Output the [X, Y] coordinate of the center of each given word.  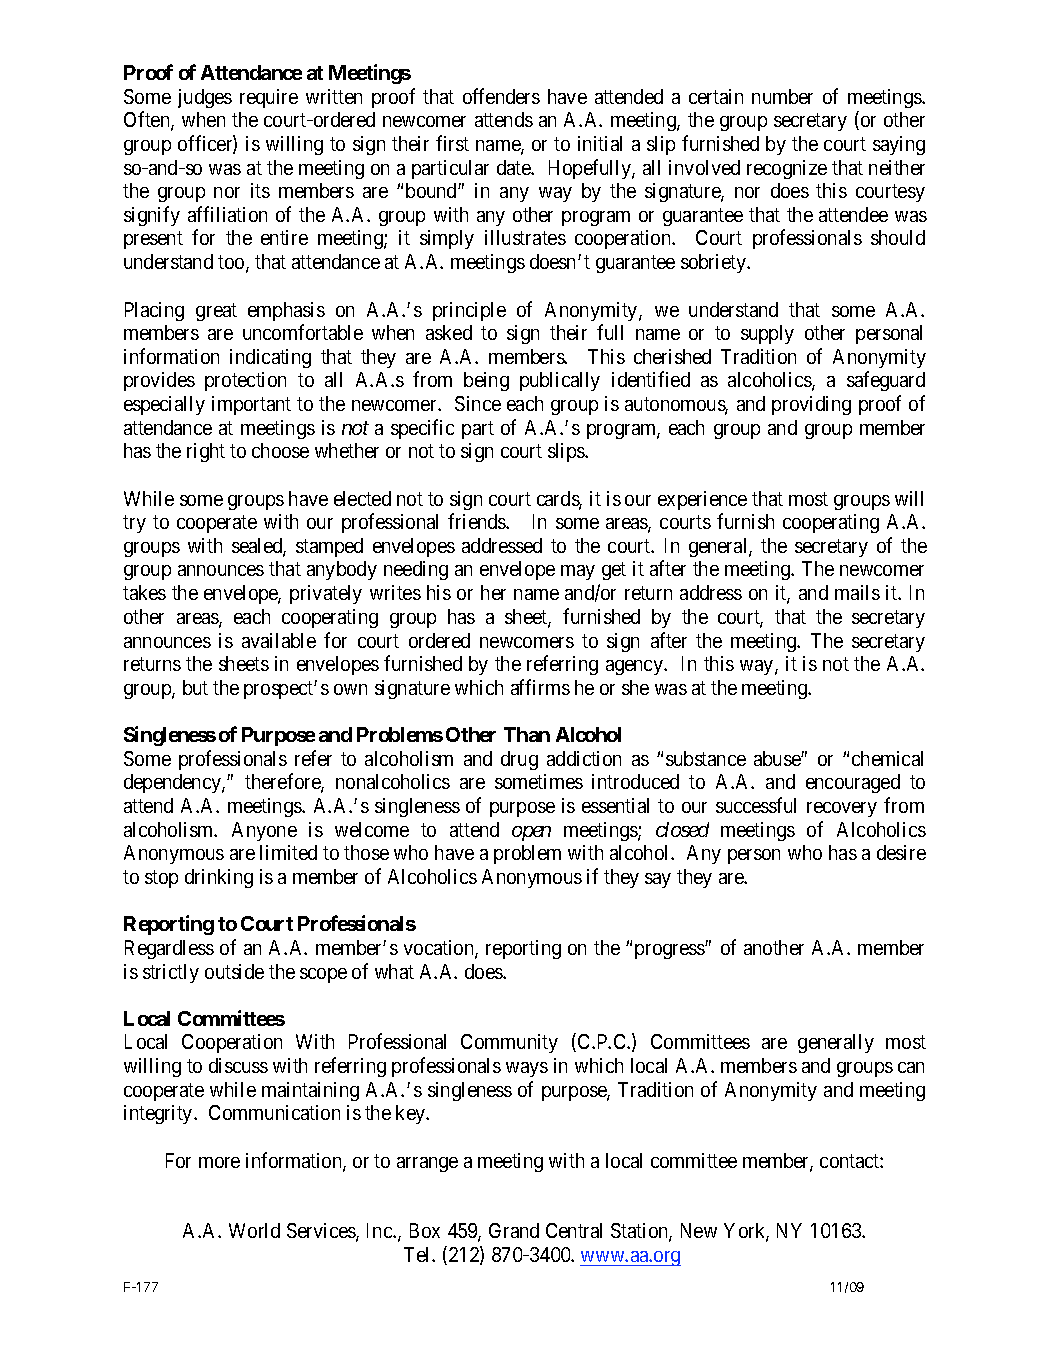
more [219, 1162]
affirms [540, 687]
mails [857, 592]
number [782, 96]
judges [205, 98]
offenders [501, 96]
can [911, 1067]
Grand [514, 1230]
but [195, 687]
